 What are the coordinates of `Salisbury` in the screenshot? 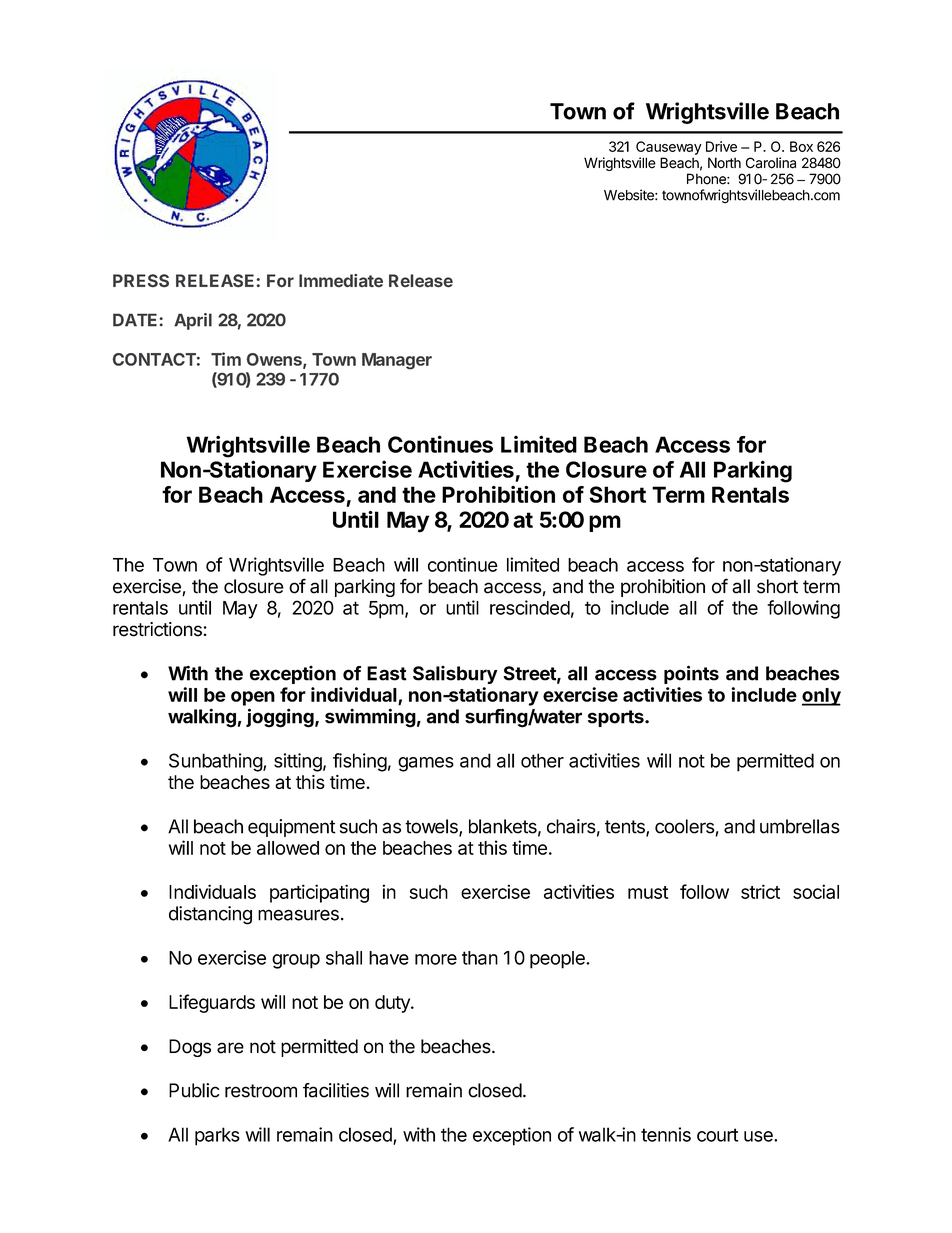 It's located at (455, 675).
